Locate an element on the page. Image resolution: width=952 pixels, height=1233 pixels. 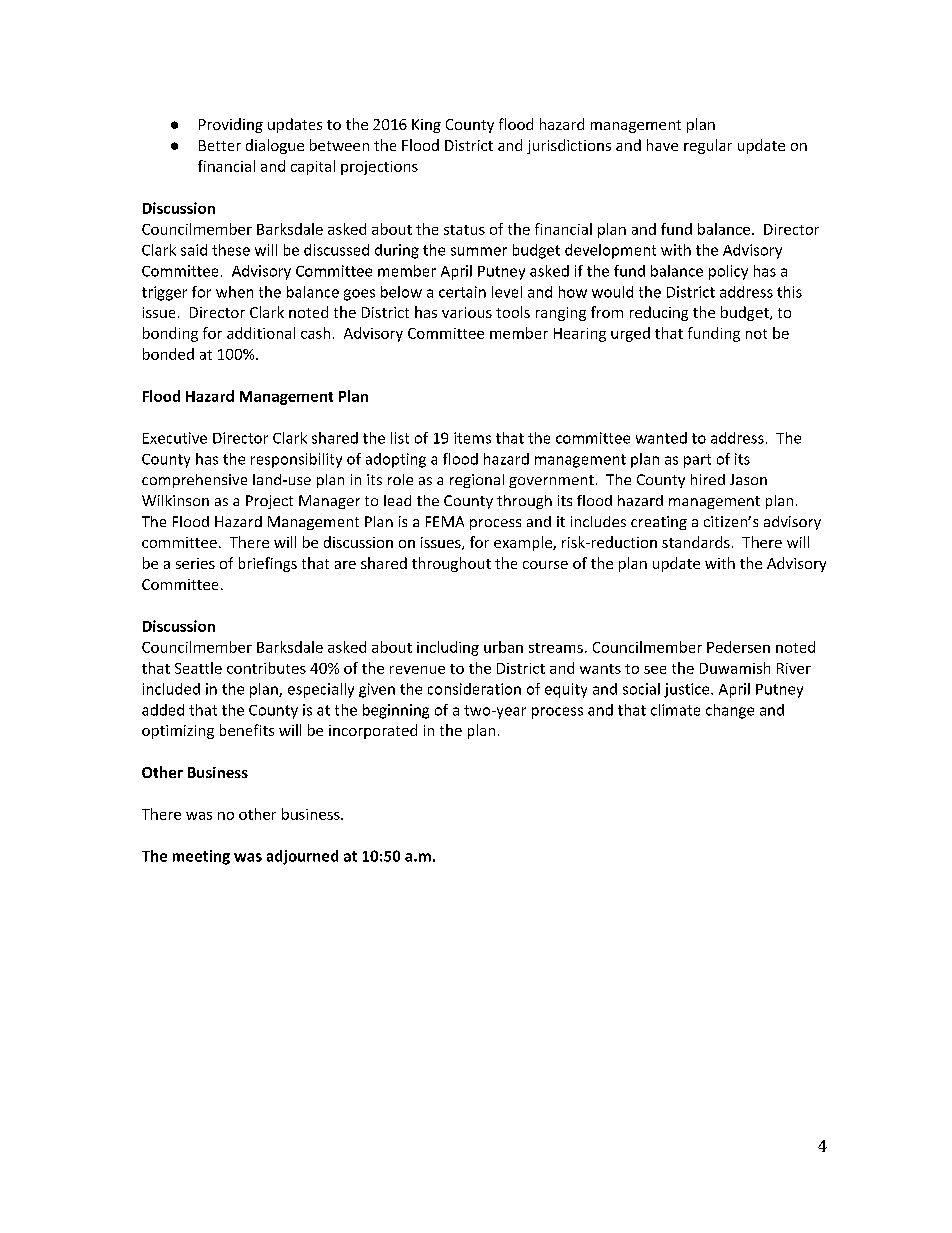
meeting is located at coordinates (201, 857).
